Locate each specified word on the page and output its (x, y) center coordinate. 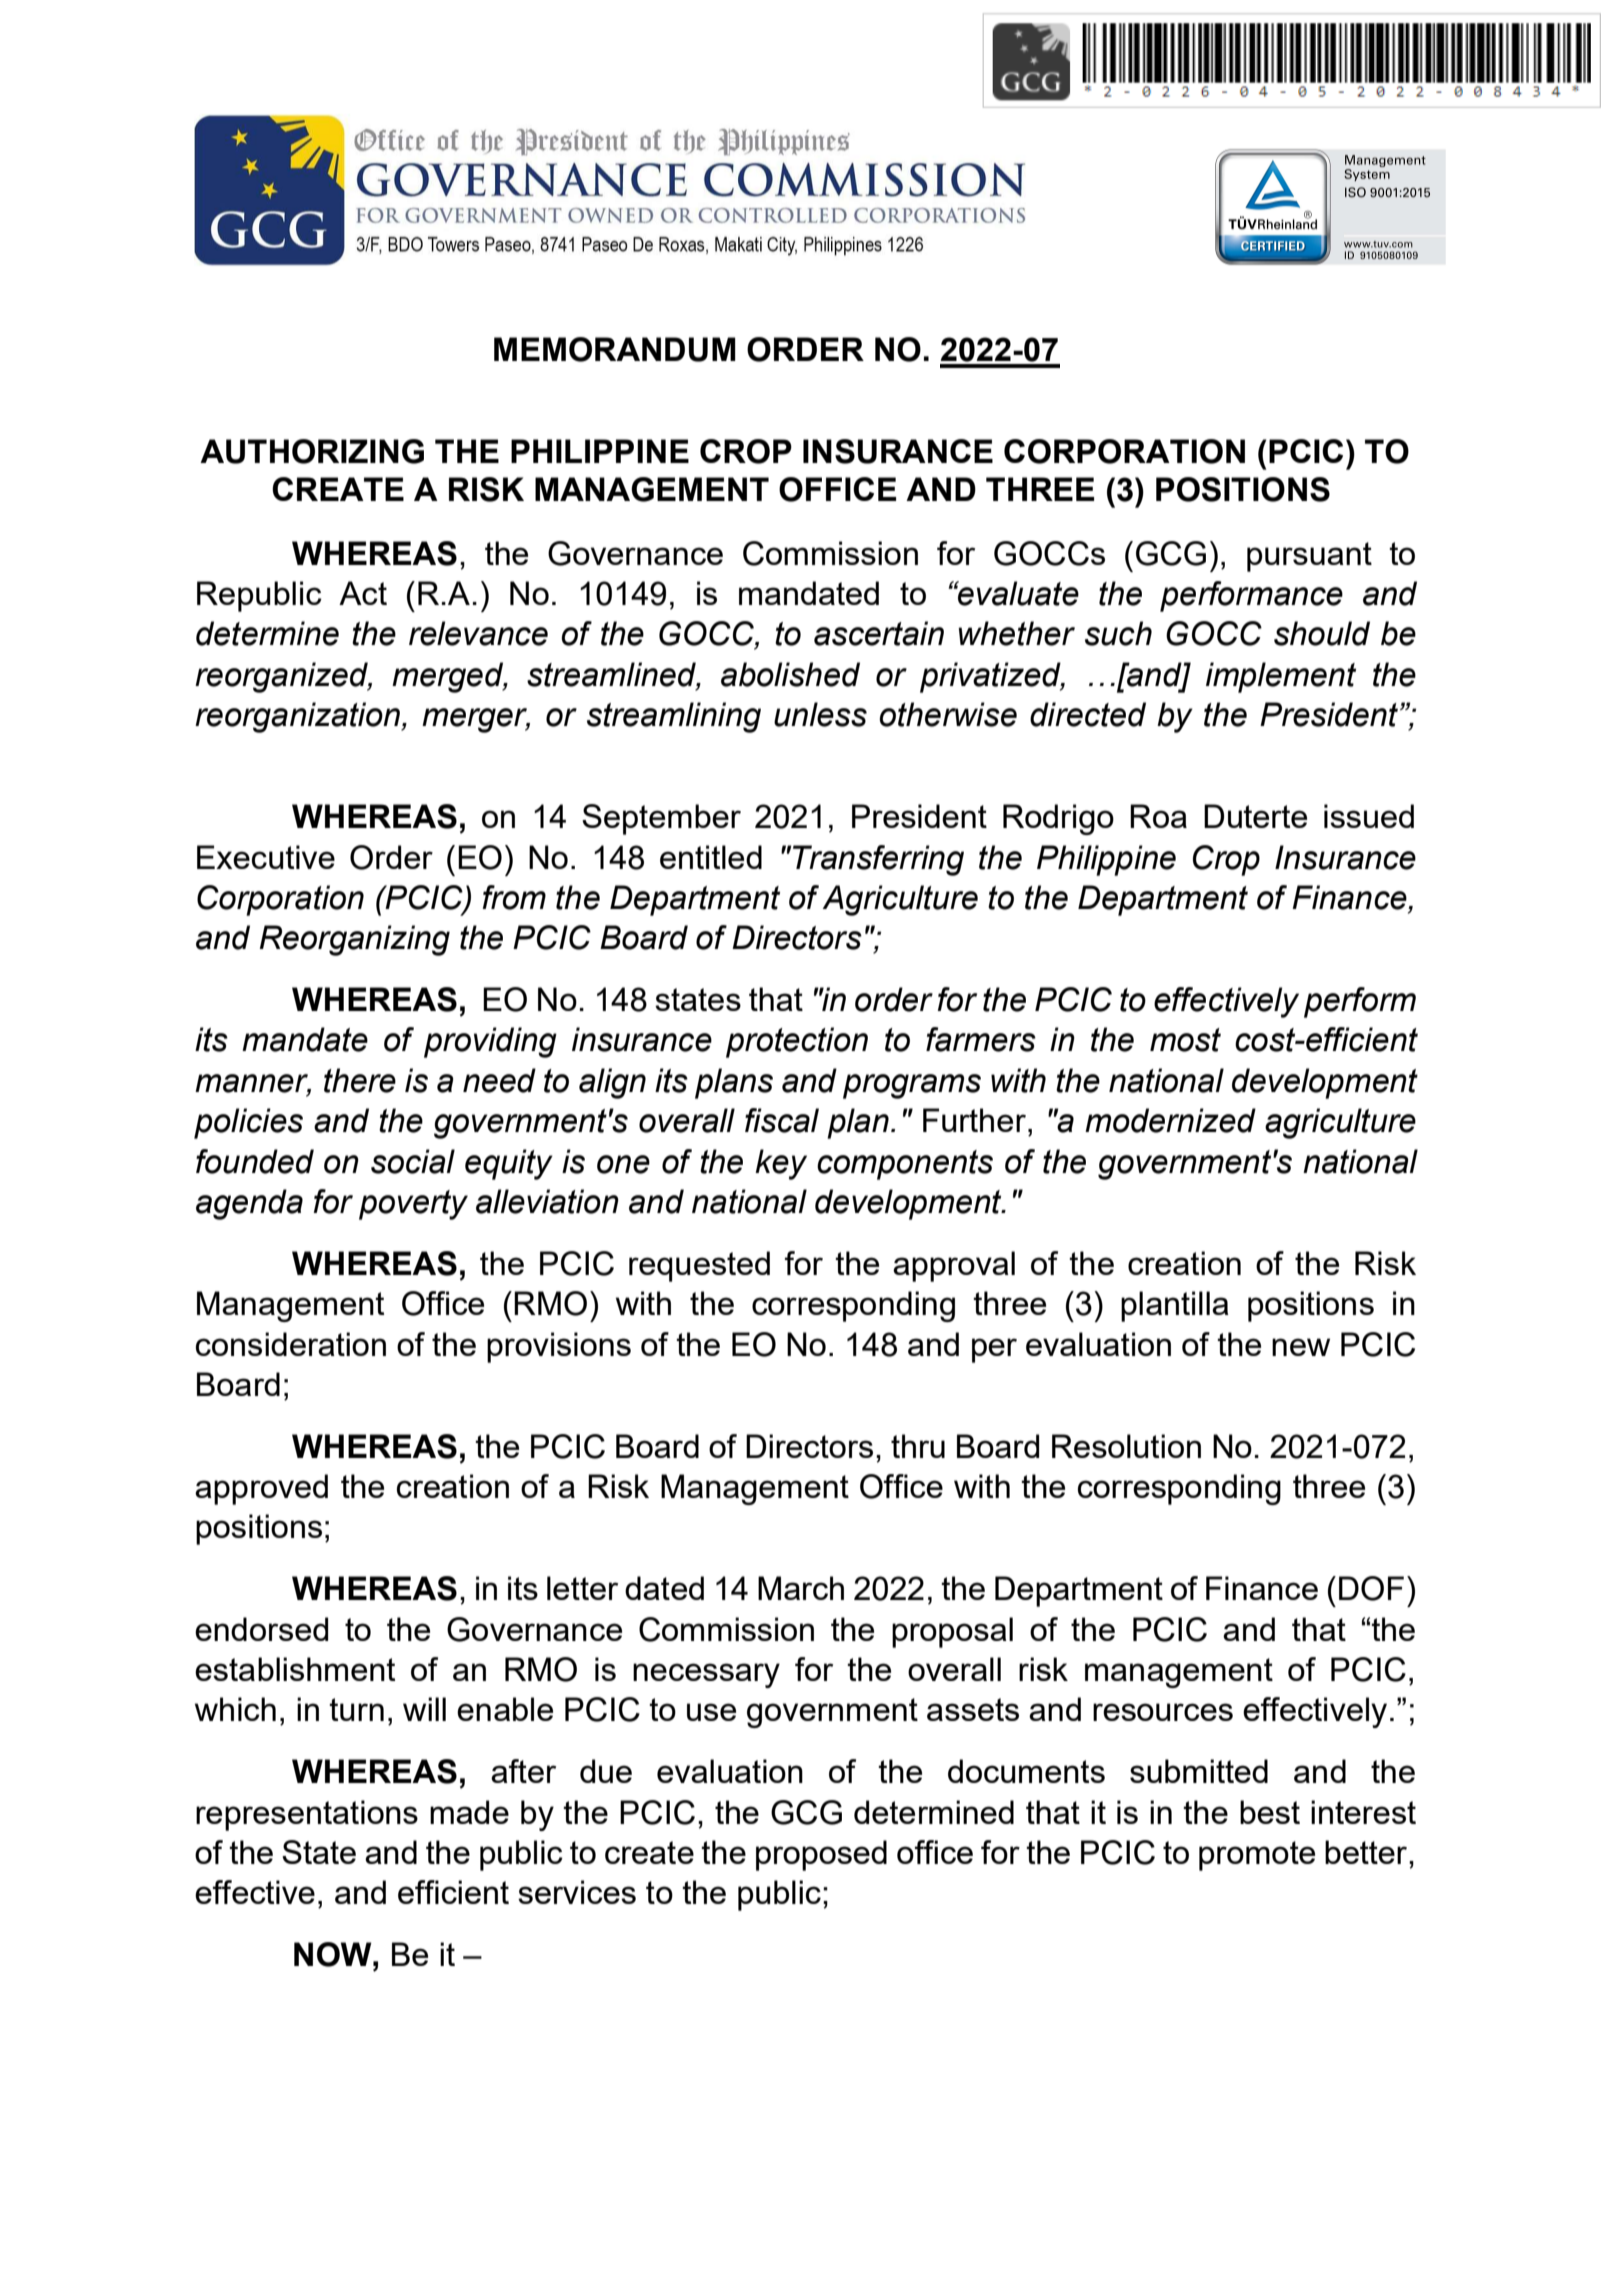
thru (918, 1446)
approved (261, 1489)
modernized (1170, 1120)
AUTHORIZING (312, 451)
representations (307, 1815)
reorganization (298, 717)
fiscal (782, 1120)
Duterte (1255, 816)
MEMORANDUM (615, 349)
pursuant (1309, 557)
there (360, 1080)
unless (820, 714)
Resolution (1126, 1446)
